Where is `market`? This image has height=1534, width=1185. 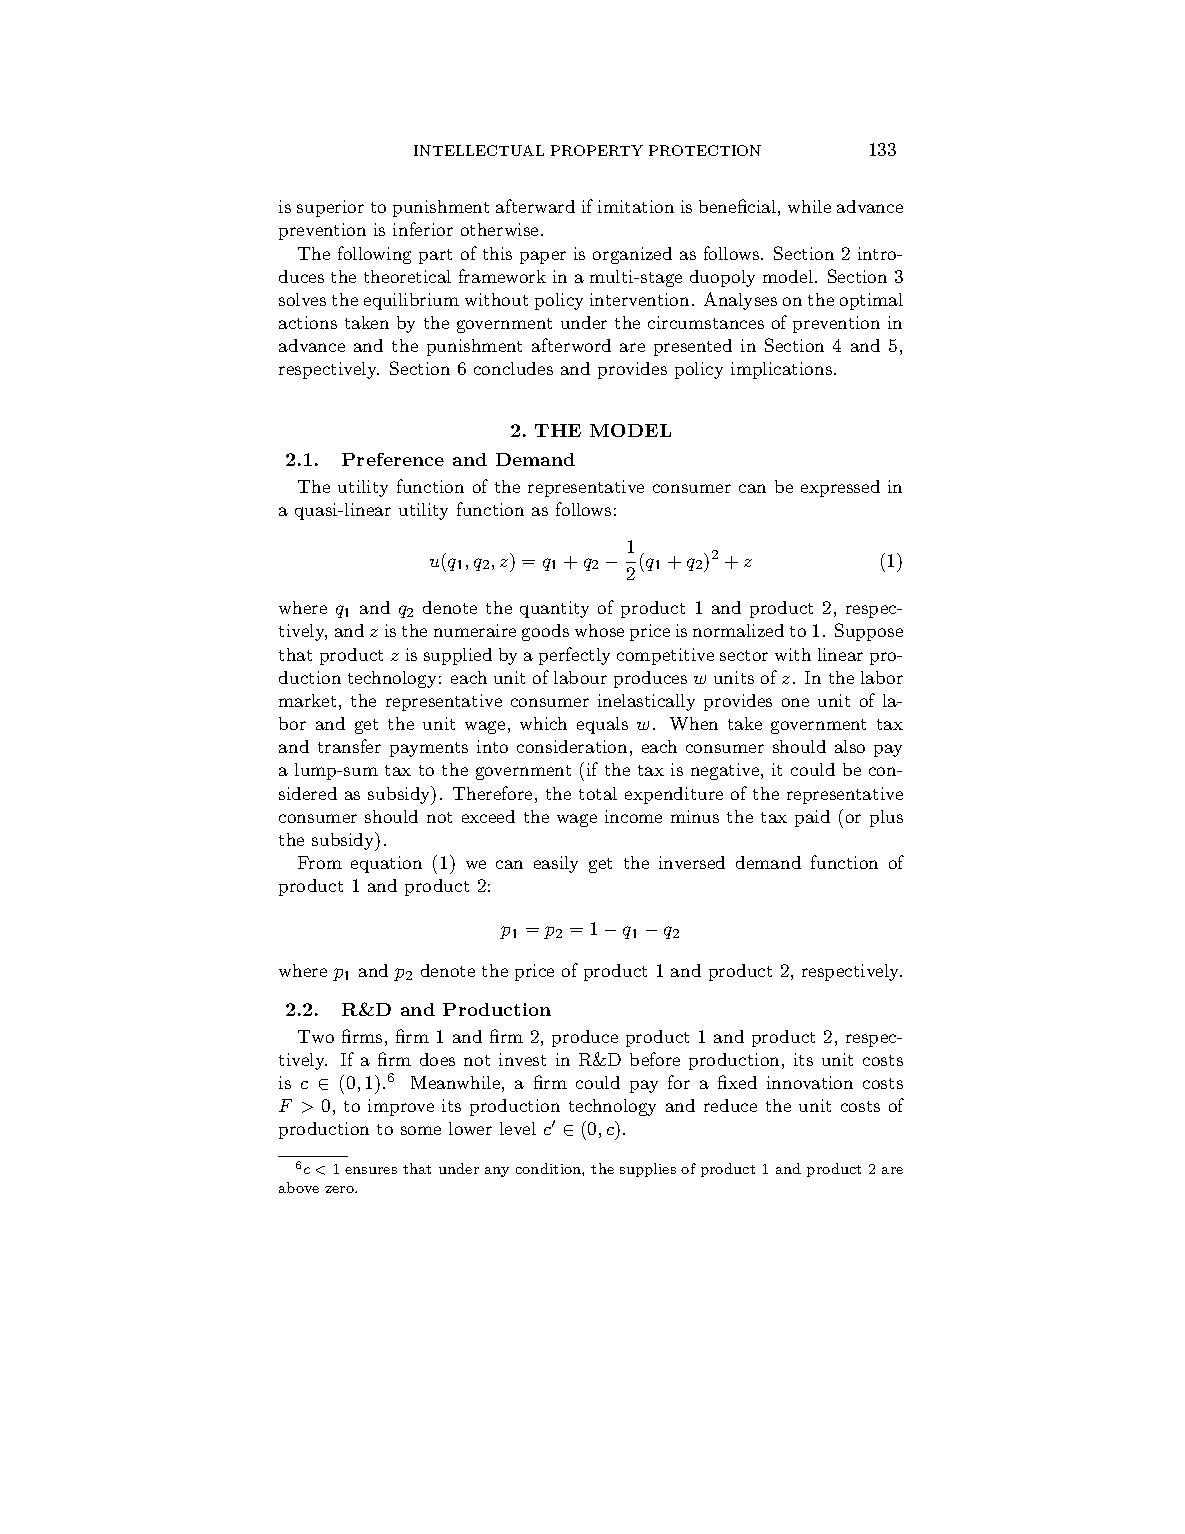 market is located at coordinates (307, 700).
